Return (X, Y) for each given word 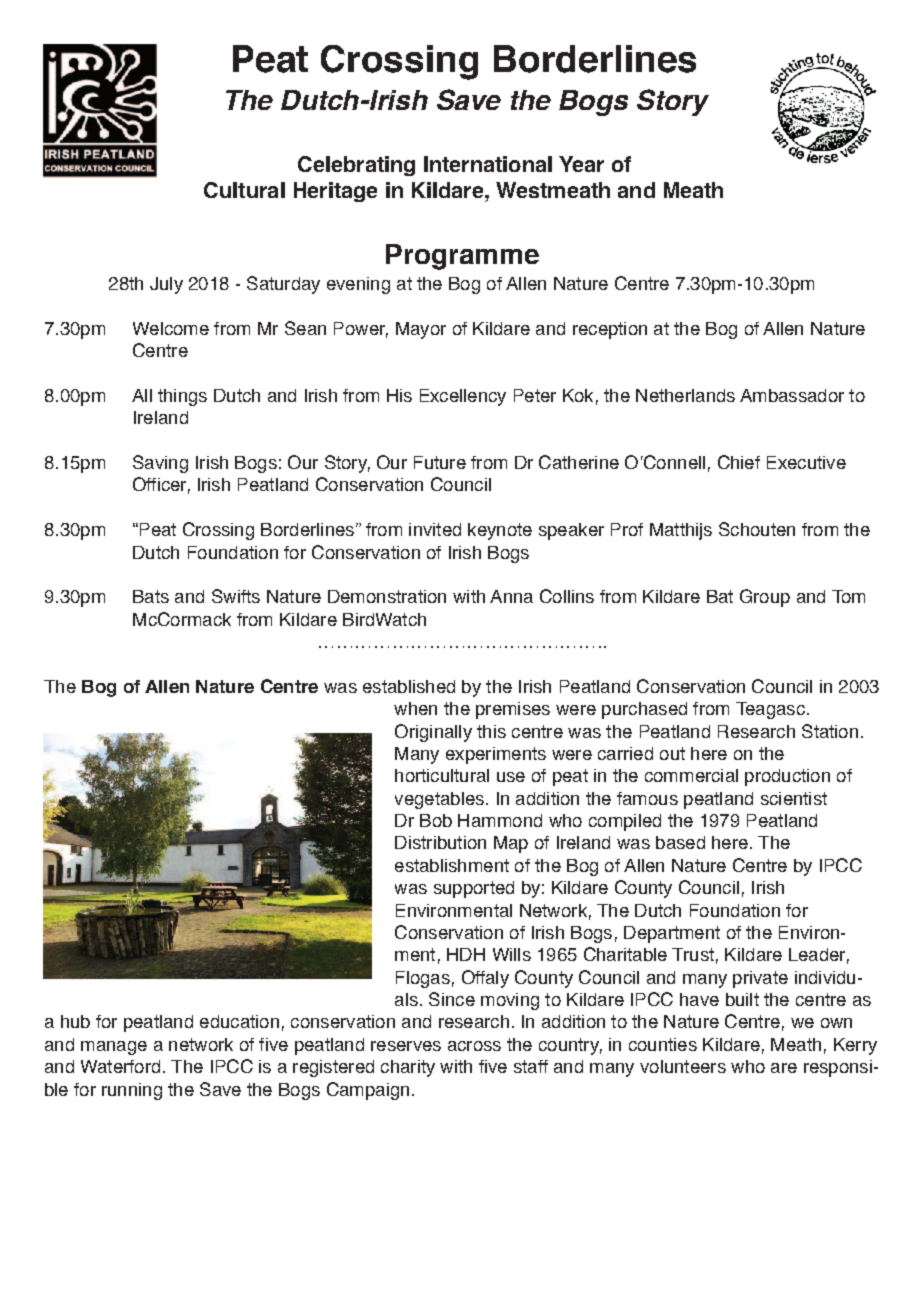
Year (581, 164)
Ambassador (792, 395)
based (680, 842)
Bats (151, 596)
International (488, 164)
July (166, 285)
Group (765, 598)
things (182, 397)
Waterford (120, 1066)
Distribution (440, 842)
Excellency (463, 397)
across (474, 1046)
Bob (436, 820)
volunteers (683, 1066)
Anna (511, 596)
